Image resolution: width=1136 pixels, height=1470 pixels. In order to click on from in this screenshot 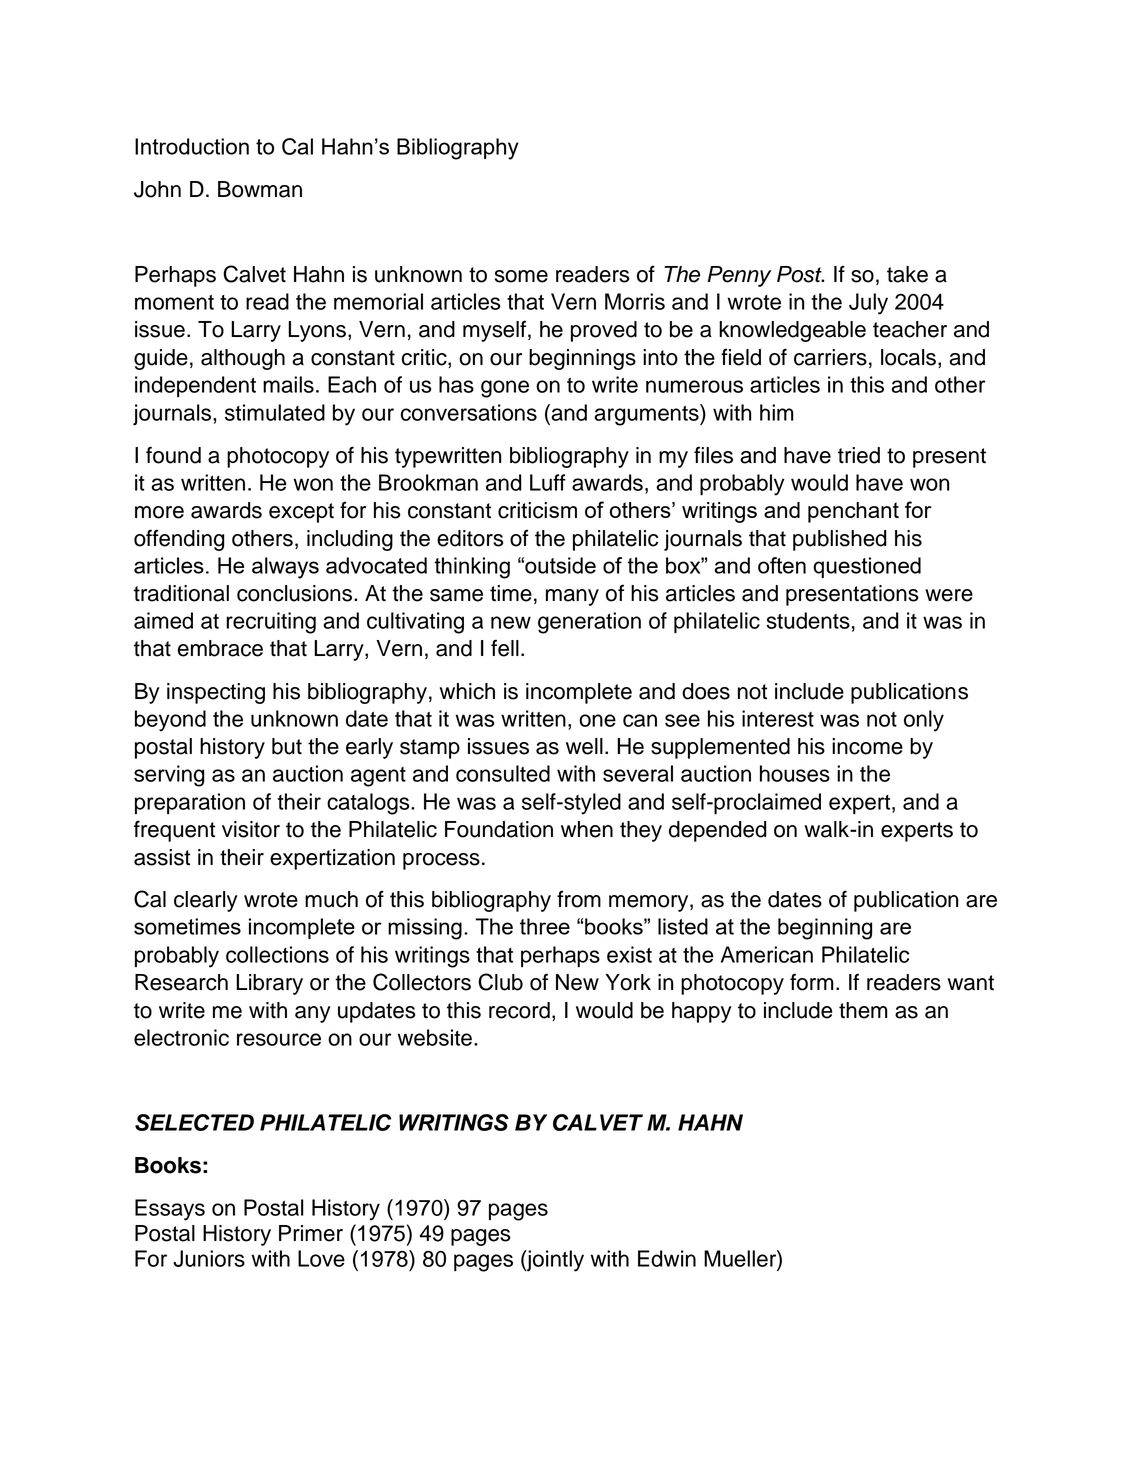, I will do `click(579, 899)`.
